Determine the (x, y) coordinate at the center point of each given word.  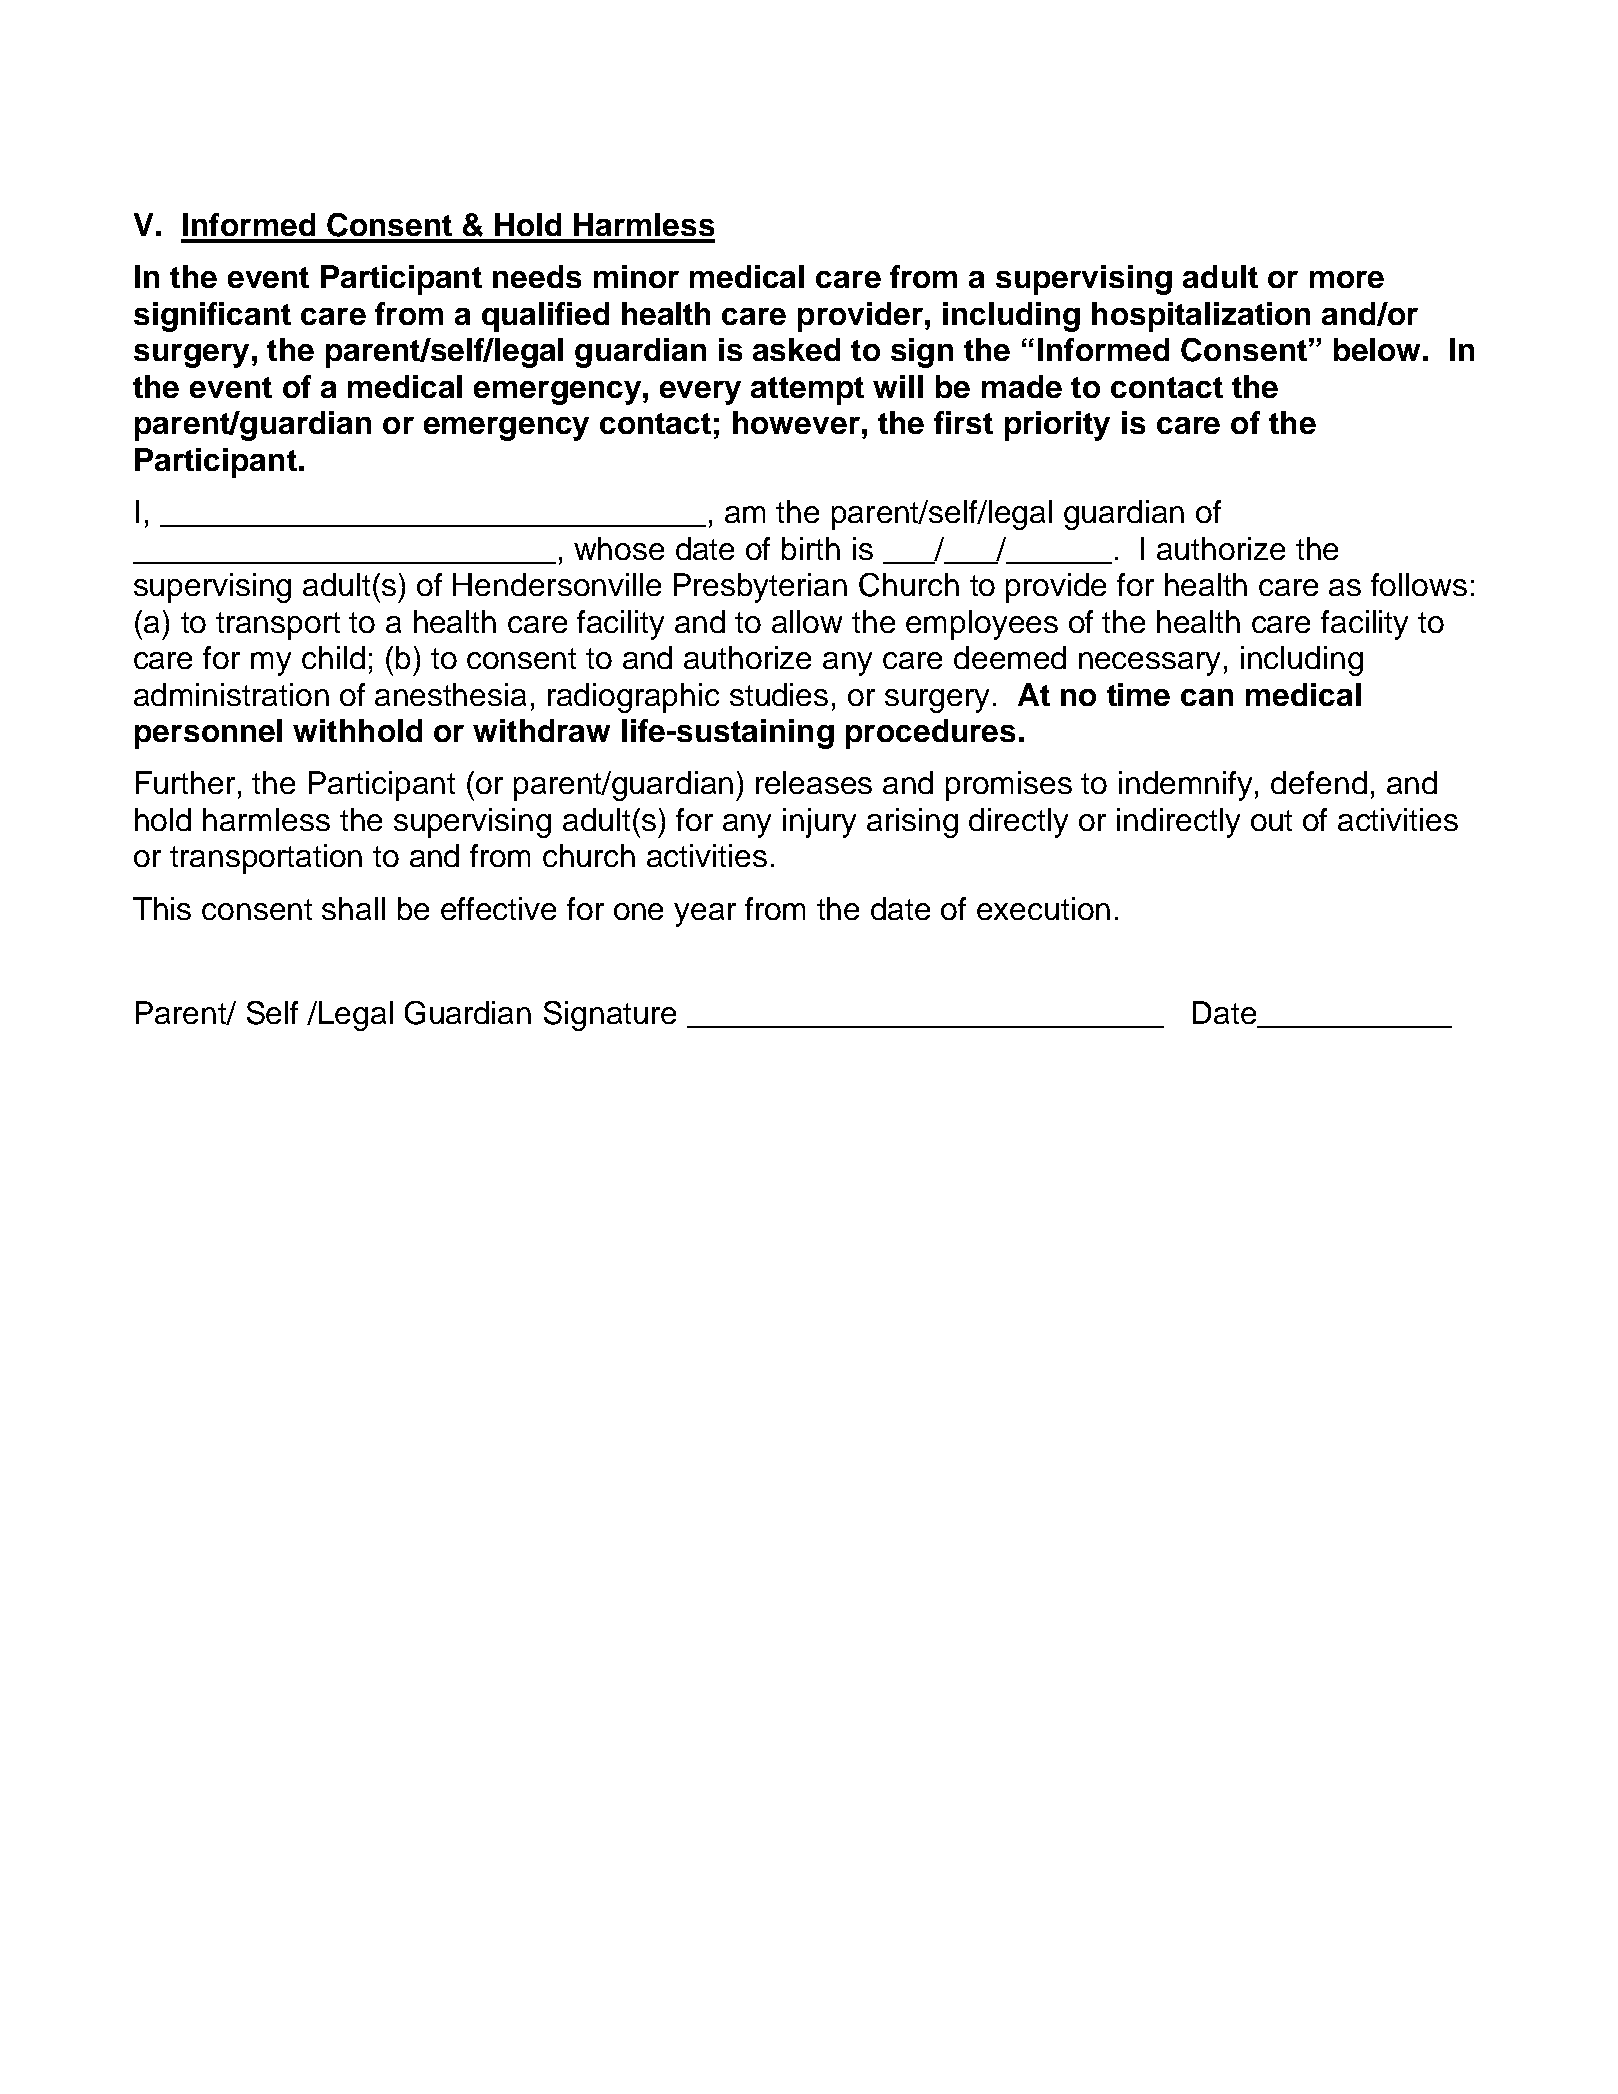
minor (636, 276)
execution (1043, 908)
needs (537, 276)
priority (1057, 426)
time (1138, 694)
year (705, 915)
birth (811, 548)
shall (353, 908)
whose (619, 548)
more (1347, 279)
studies (779, 694)
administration (231, 694)
